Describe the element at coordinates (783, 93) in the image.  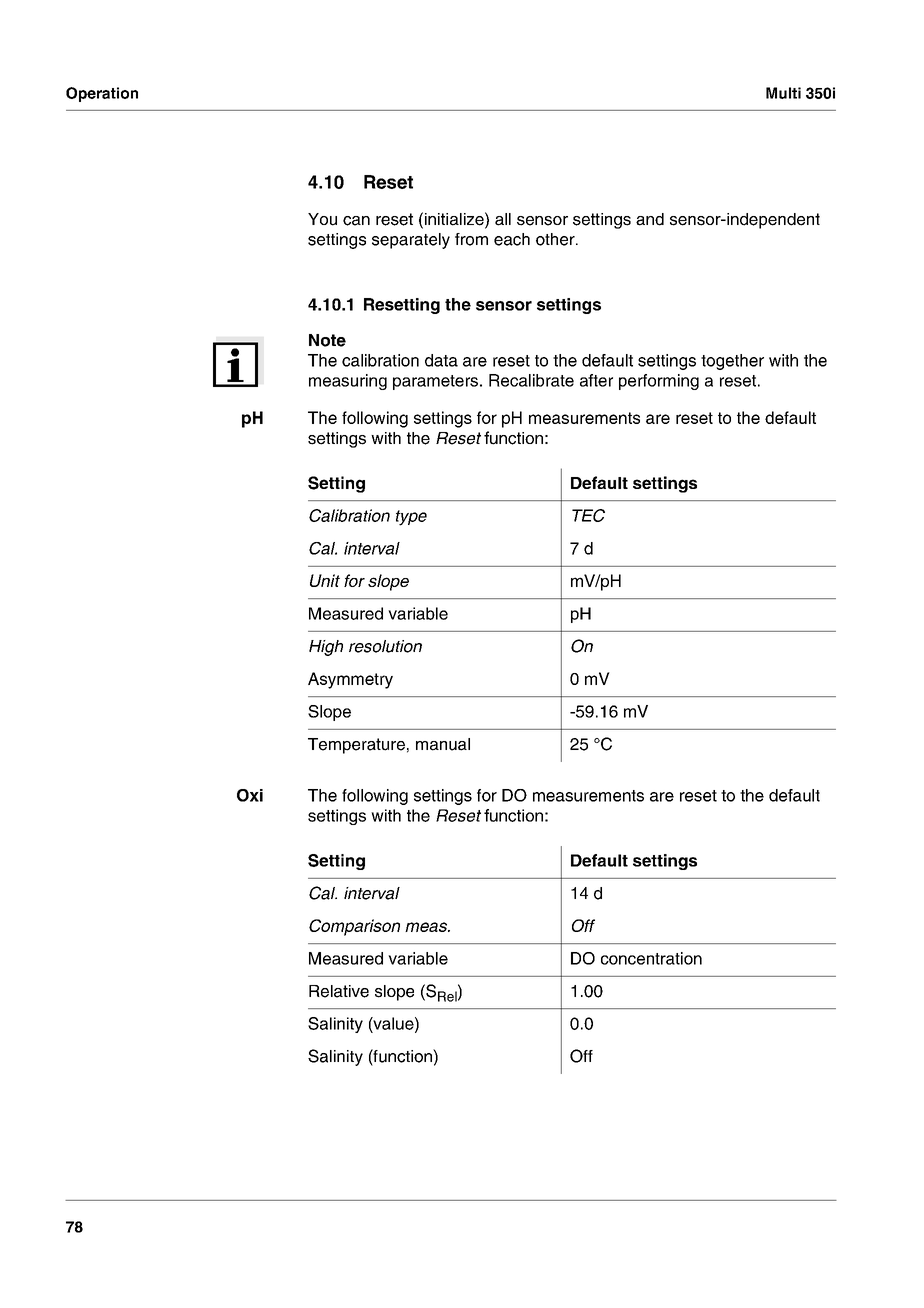
I see `Multi` at that location.
